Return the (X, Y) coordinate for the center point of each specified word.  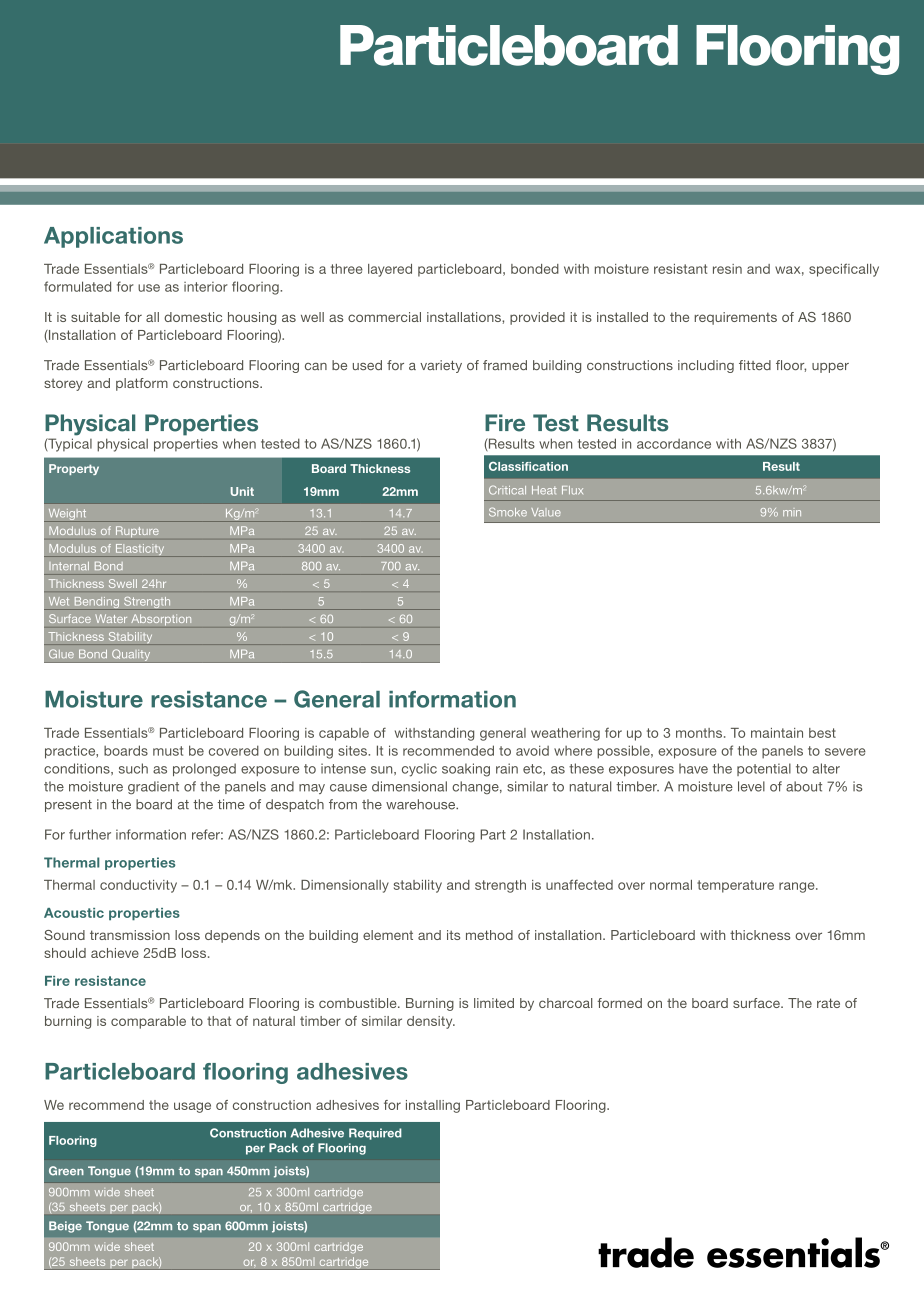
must (168, 751)
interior (206, 287)
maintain (777, 733)
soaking (466, 770)
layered (390, 270)
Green (66, 1171)
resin (727, 269)
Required (375, 1134)
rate (828, 1003)
